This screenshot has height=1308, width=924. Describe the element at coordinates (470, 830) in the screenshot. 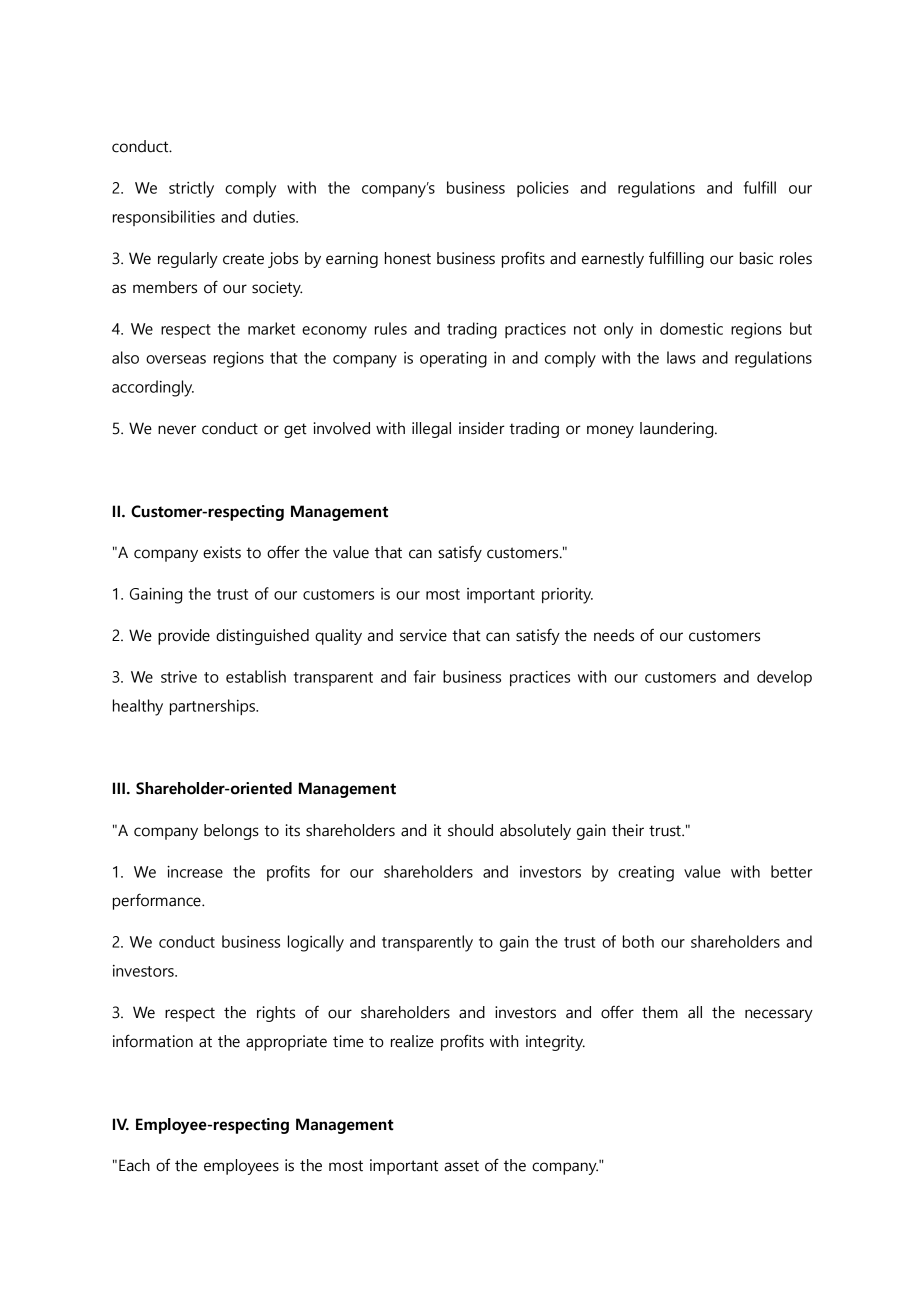

I see `should` at that location.
